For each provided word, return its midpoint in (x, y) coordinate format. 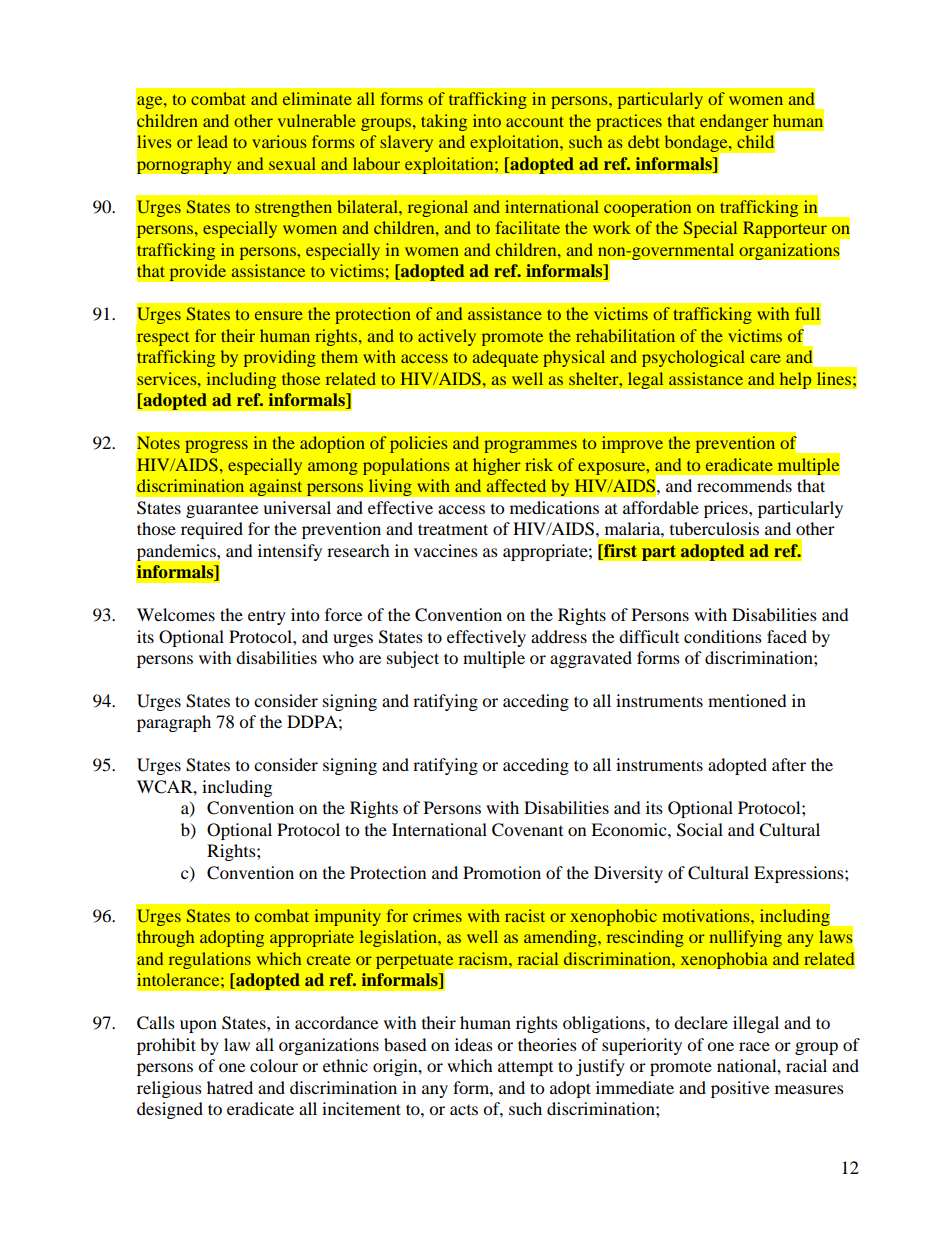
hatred (230, 1087)
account (535, 121)
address (559, 636)
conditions (723, 636)
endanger (734, 122)
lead (213, 141)
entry (267, 618)
